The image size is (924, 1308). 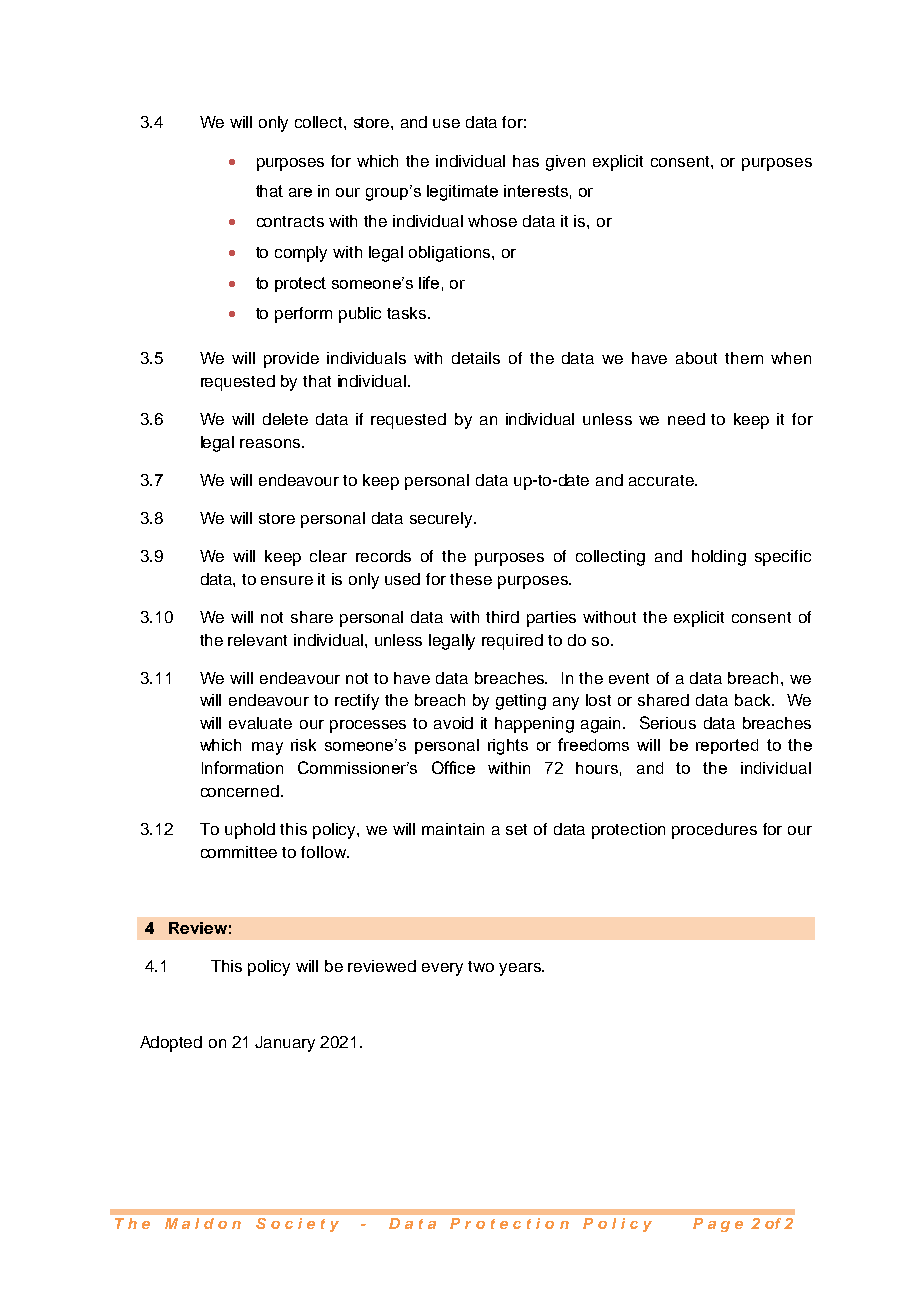 I want to click on years, so click(x=521, y=969).
